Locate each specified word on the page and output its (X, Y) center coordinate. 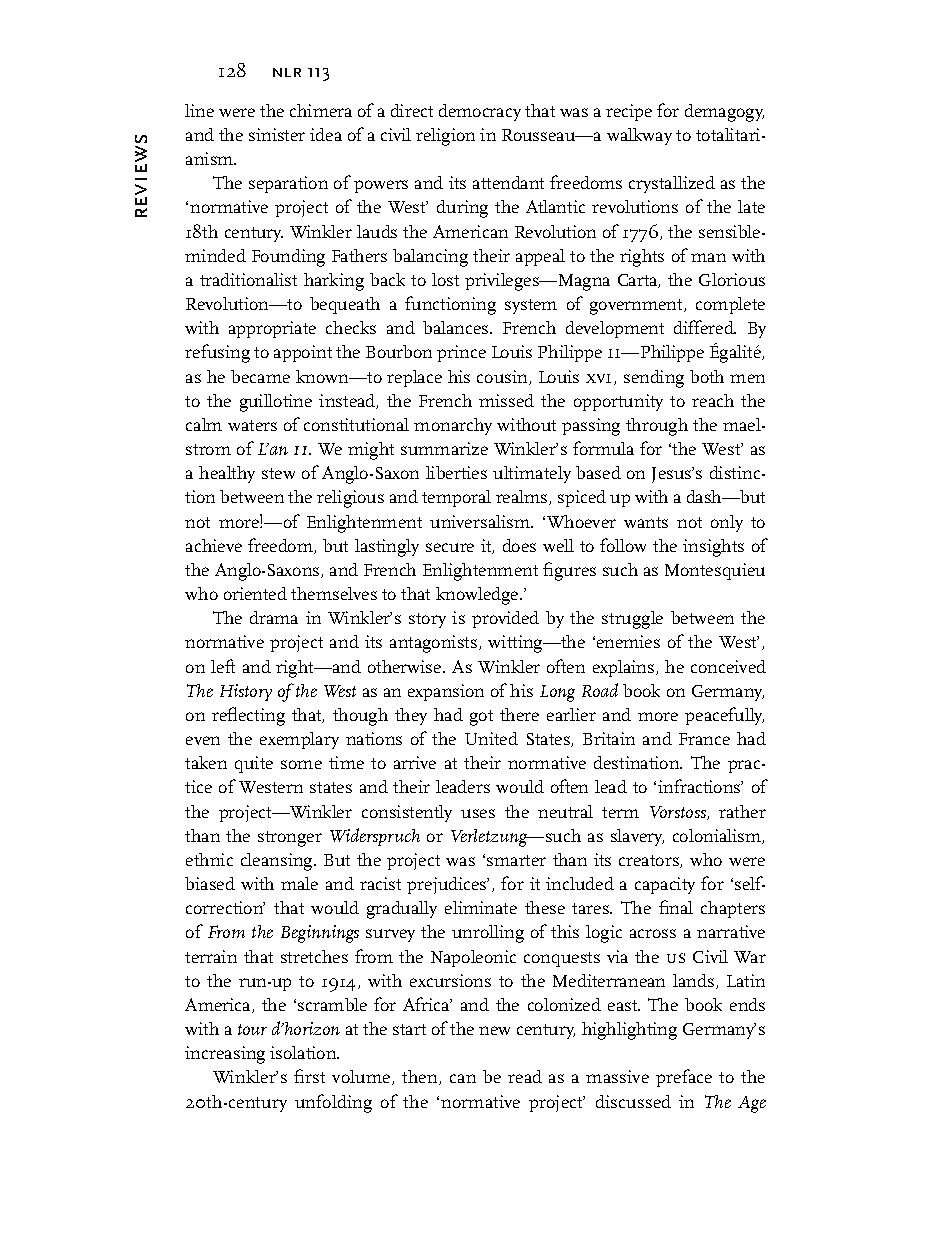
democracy (480, 112)
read (525, 1076)
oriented (255, 593)
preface (684, 1078)
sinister (277, 134)
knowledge (478, 596)
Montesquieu (715, 571)
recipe (629, 112)
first (309, 1076)
